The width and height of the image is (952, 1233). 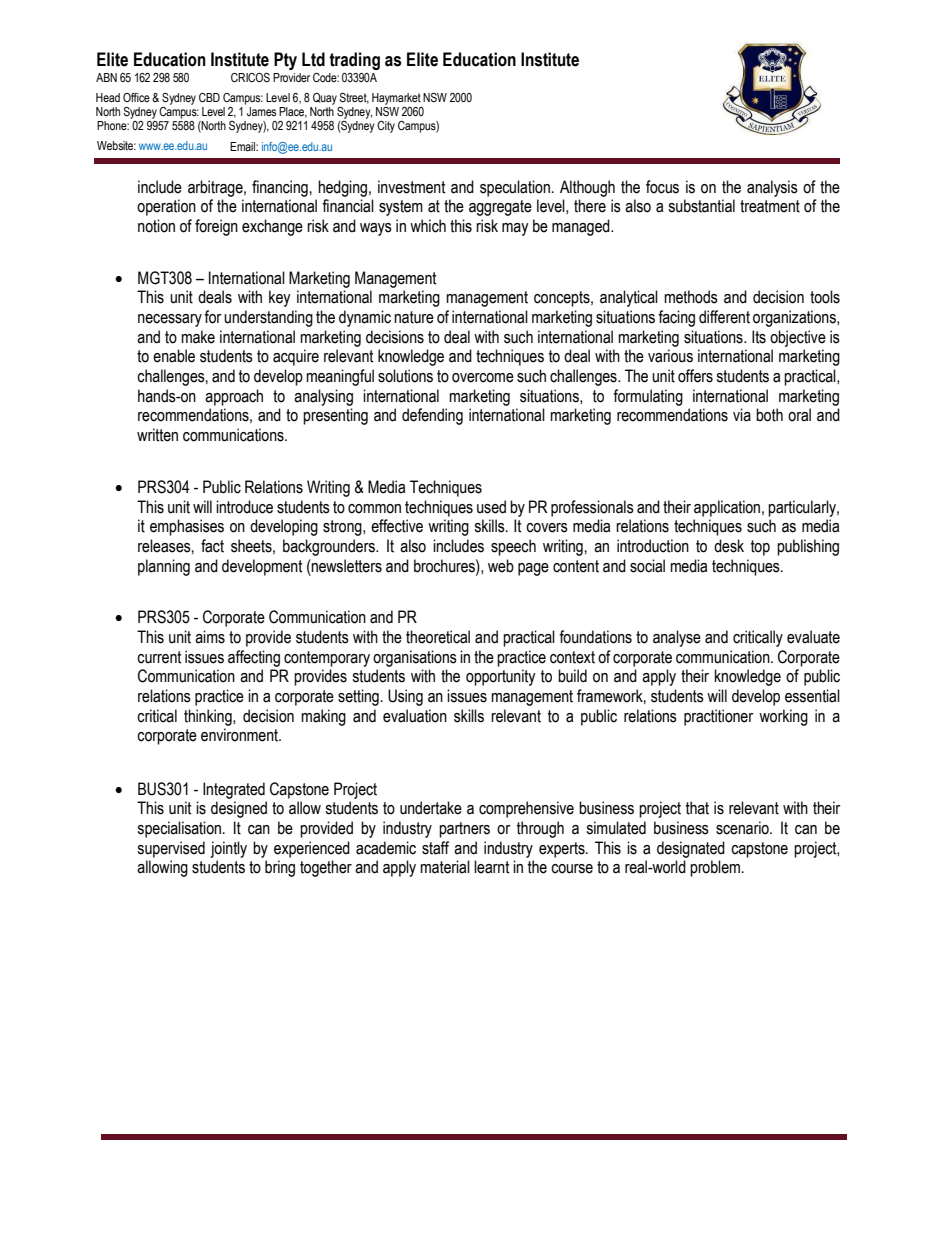 I want to click on supervised, so click(x=171, y=849).
